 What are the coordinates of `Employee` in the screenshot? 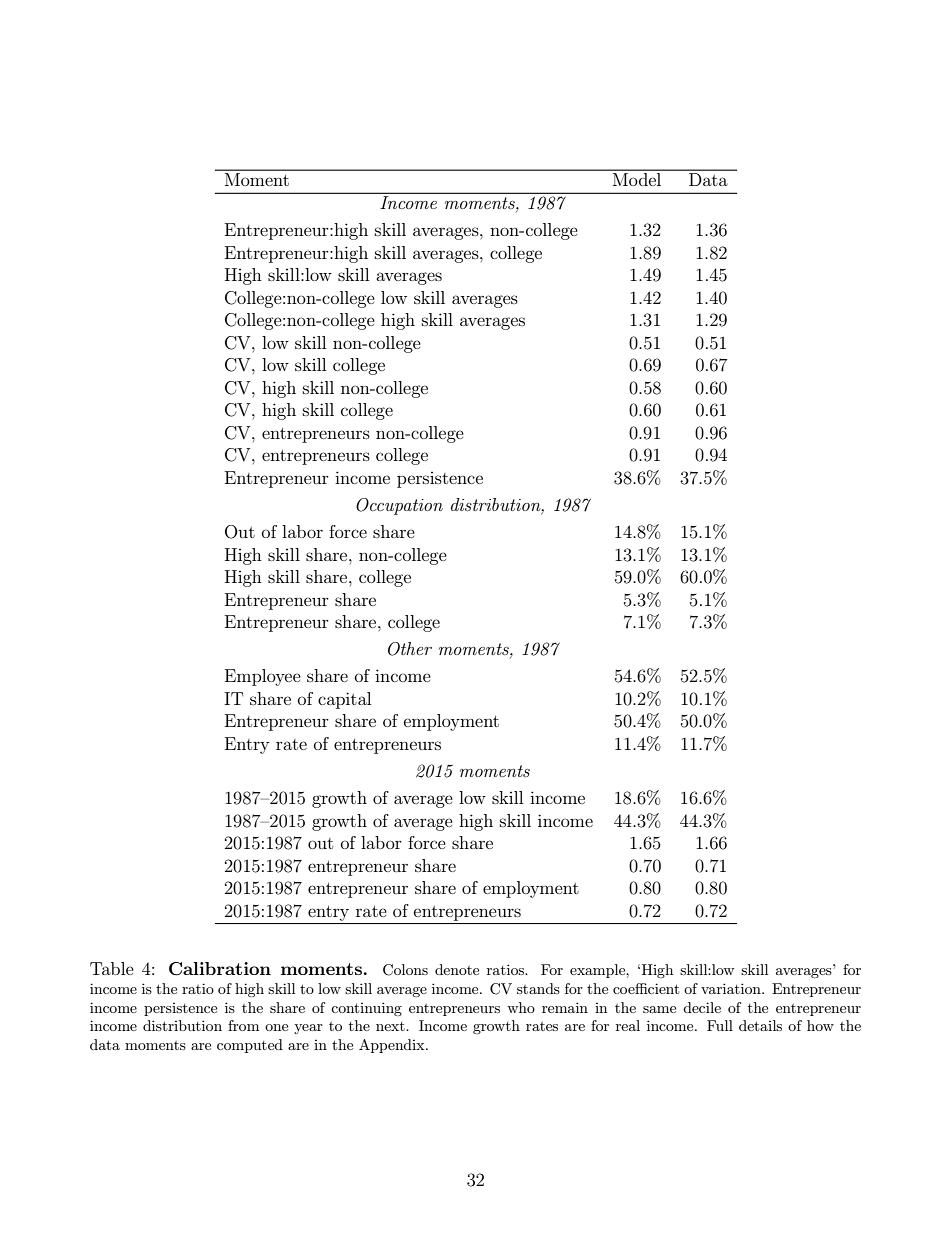 It's located at (263, 677).
